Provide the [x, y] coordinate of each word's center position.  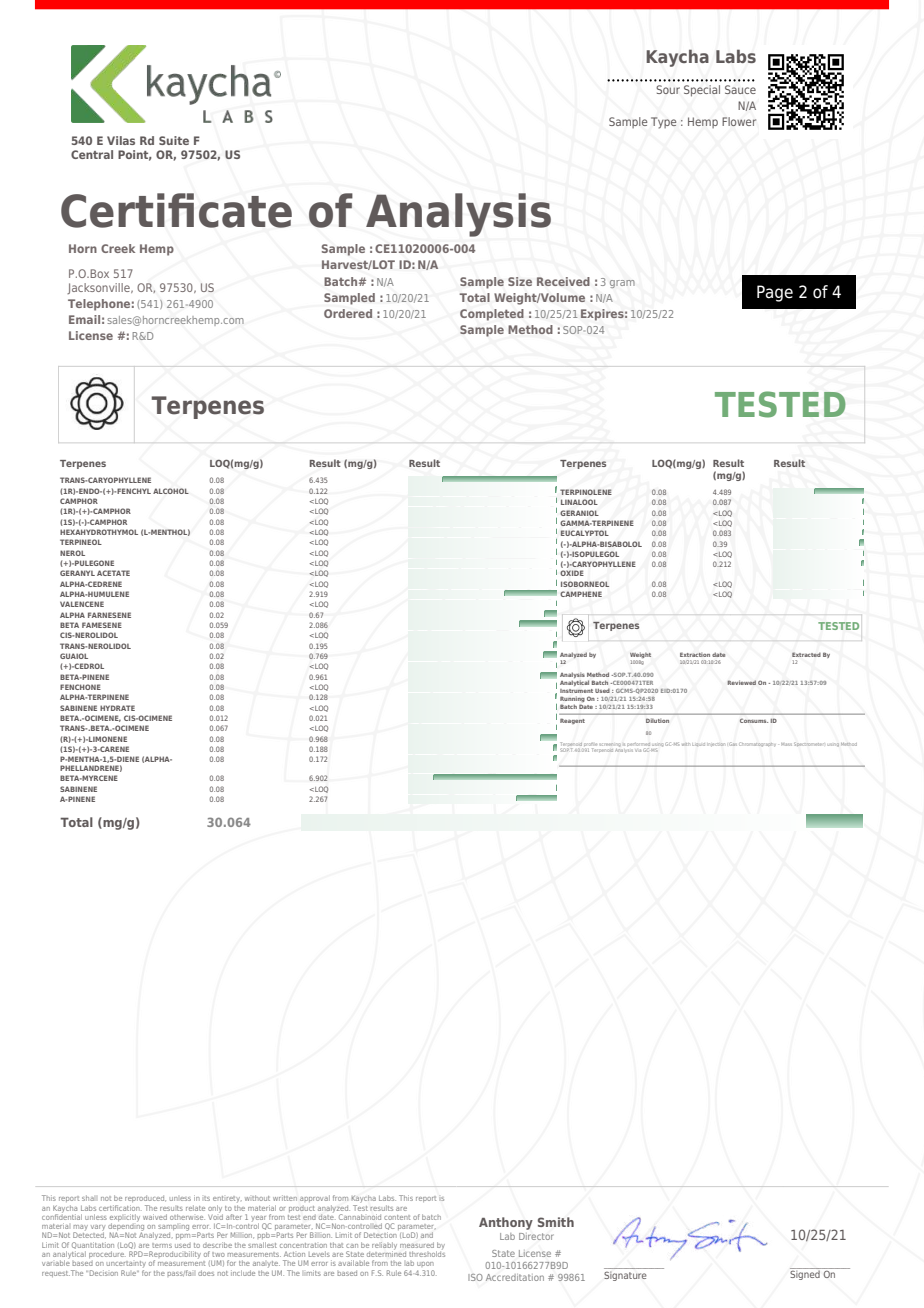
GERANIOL [579, 513]
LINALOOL [579, 502]
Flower [739, 121]
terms [162, 1245]
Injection [717, 745]
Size [520, 281]
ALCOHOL [171, 491]
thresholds [427, 1253]
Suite [174, 140]
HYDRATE [117, 708]
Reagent [572, 721]
